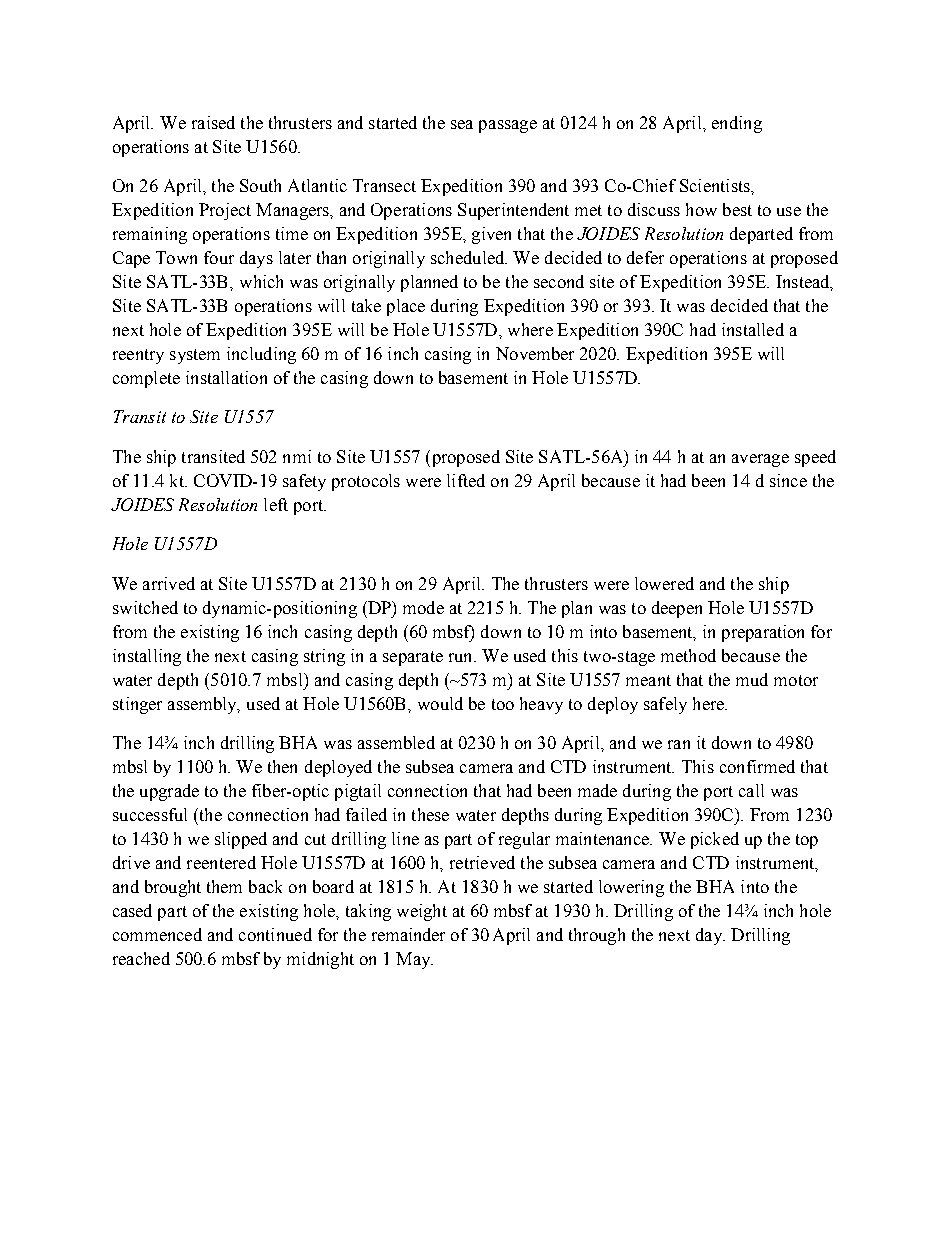 The height and width of the page is (1233, 952). What do you see at coordinates (203, 705) in the page?
I see `assembly` at bounding box center [203, 705].
